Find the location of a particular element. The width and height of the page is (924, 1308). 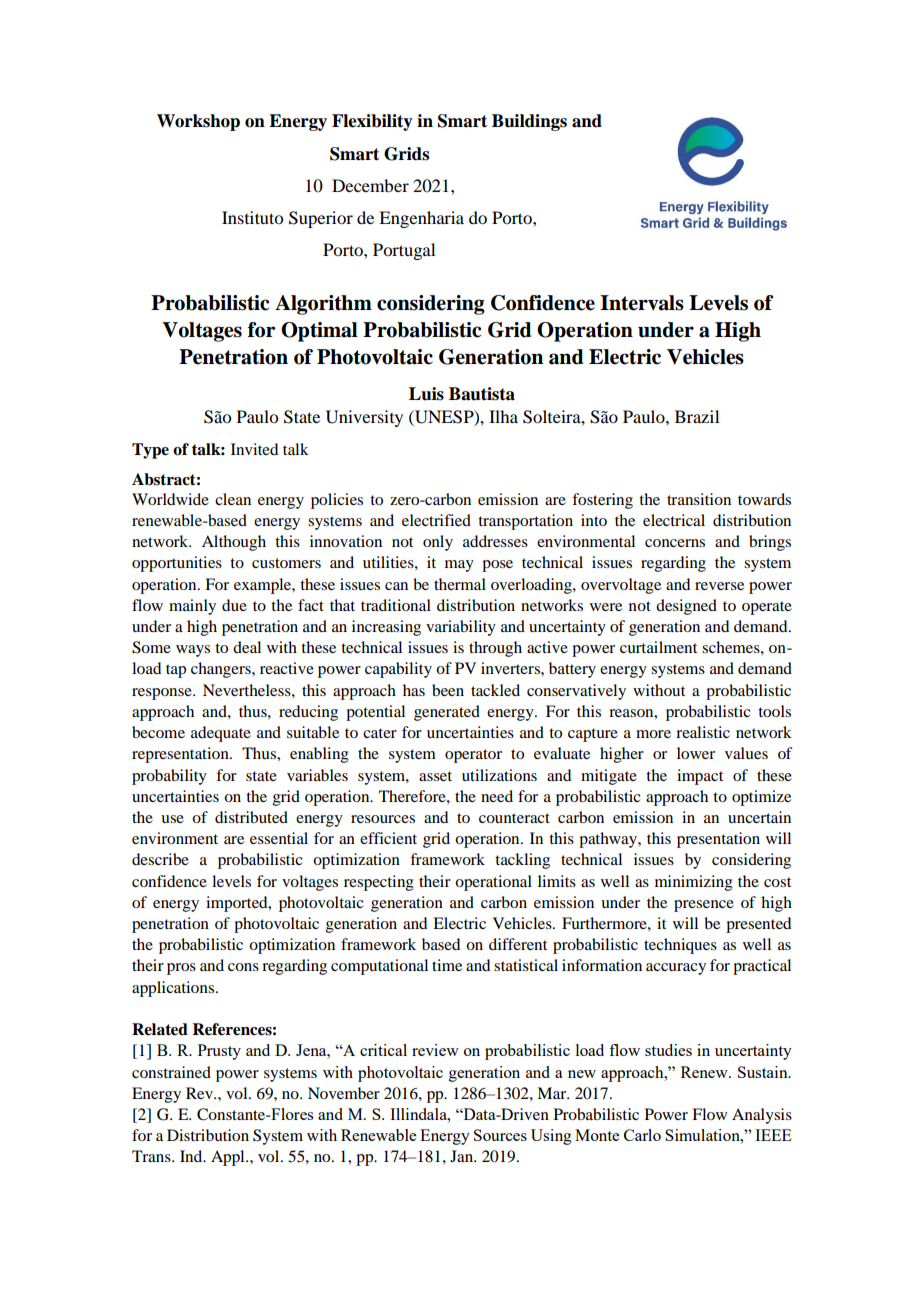

Buildings is located at coordinates (529, 122).
